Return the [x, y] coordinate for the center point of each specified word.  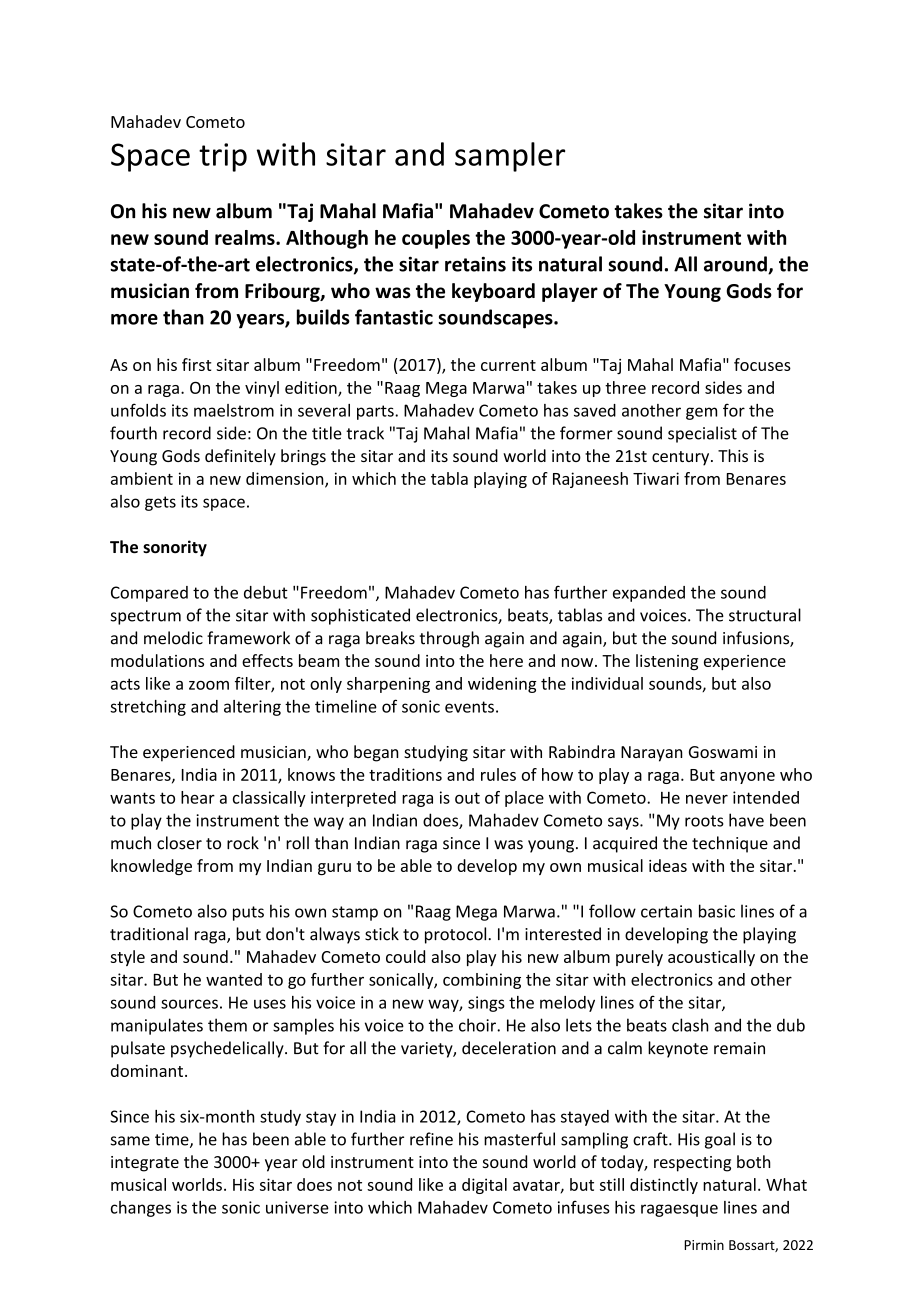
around [736, 265]
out [467, 798]
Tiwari [656, 478]
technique [730, 844]
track [365, 433]
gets [160, 503]
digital [484, 1186]
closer [179, 843]
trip [223, 157]
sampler [510, 157]
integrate [145, 1164]
